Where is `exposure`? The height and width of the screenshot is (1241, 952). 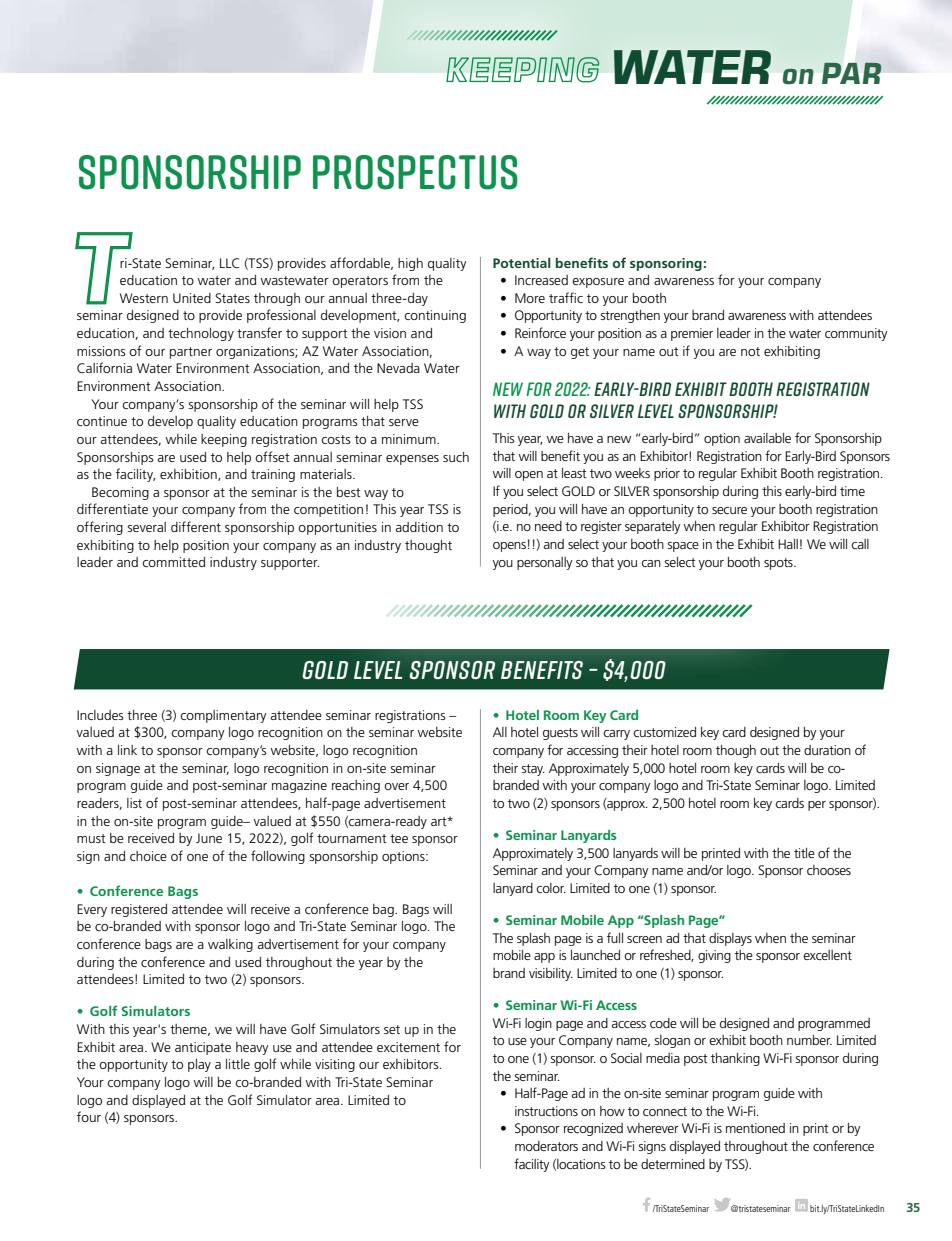
exposure is located at coordinates (598, 283).
